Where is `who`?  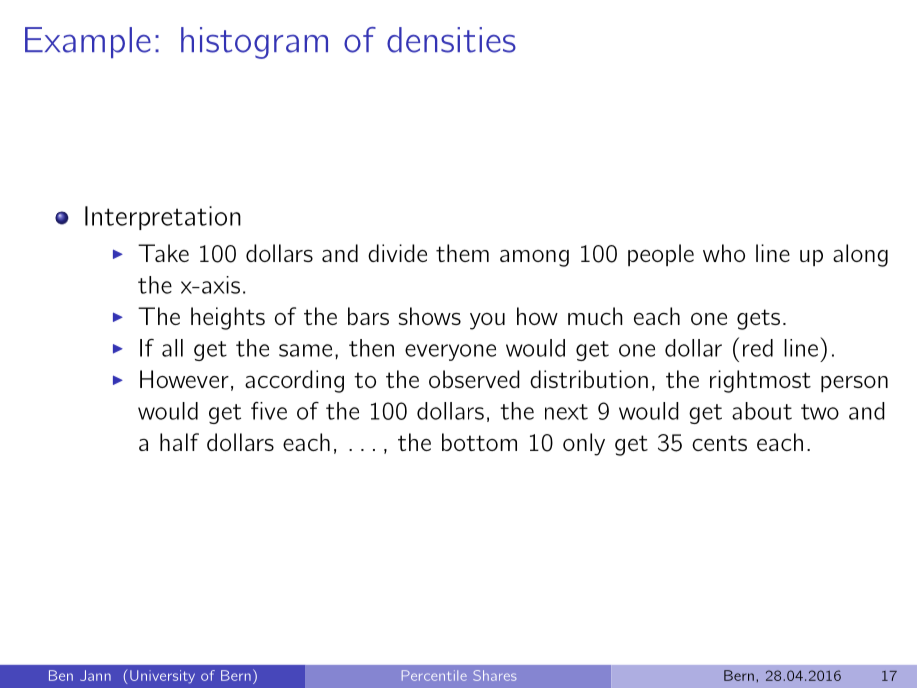
who is located at coordinates (724, 253).
